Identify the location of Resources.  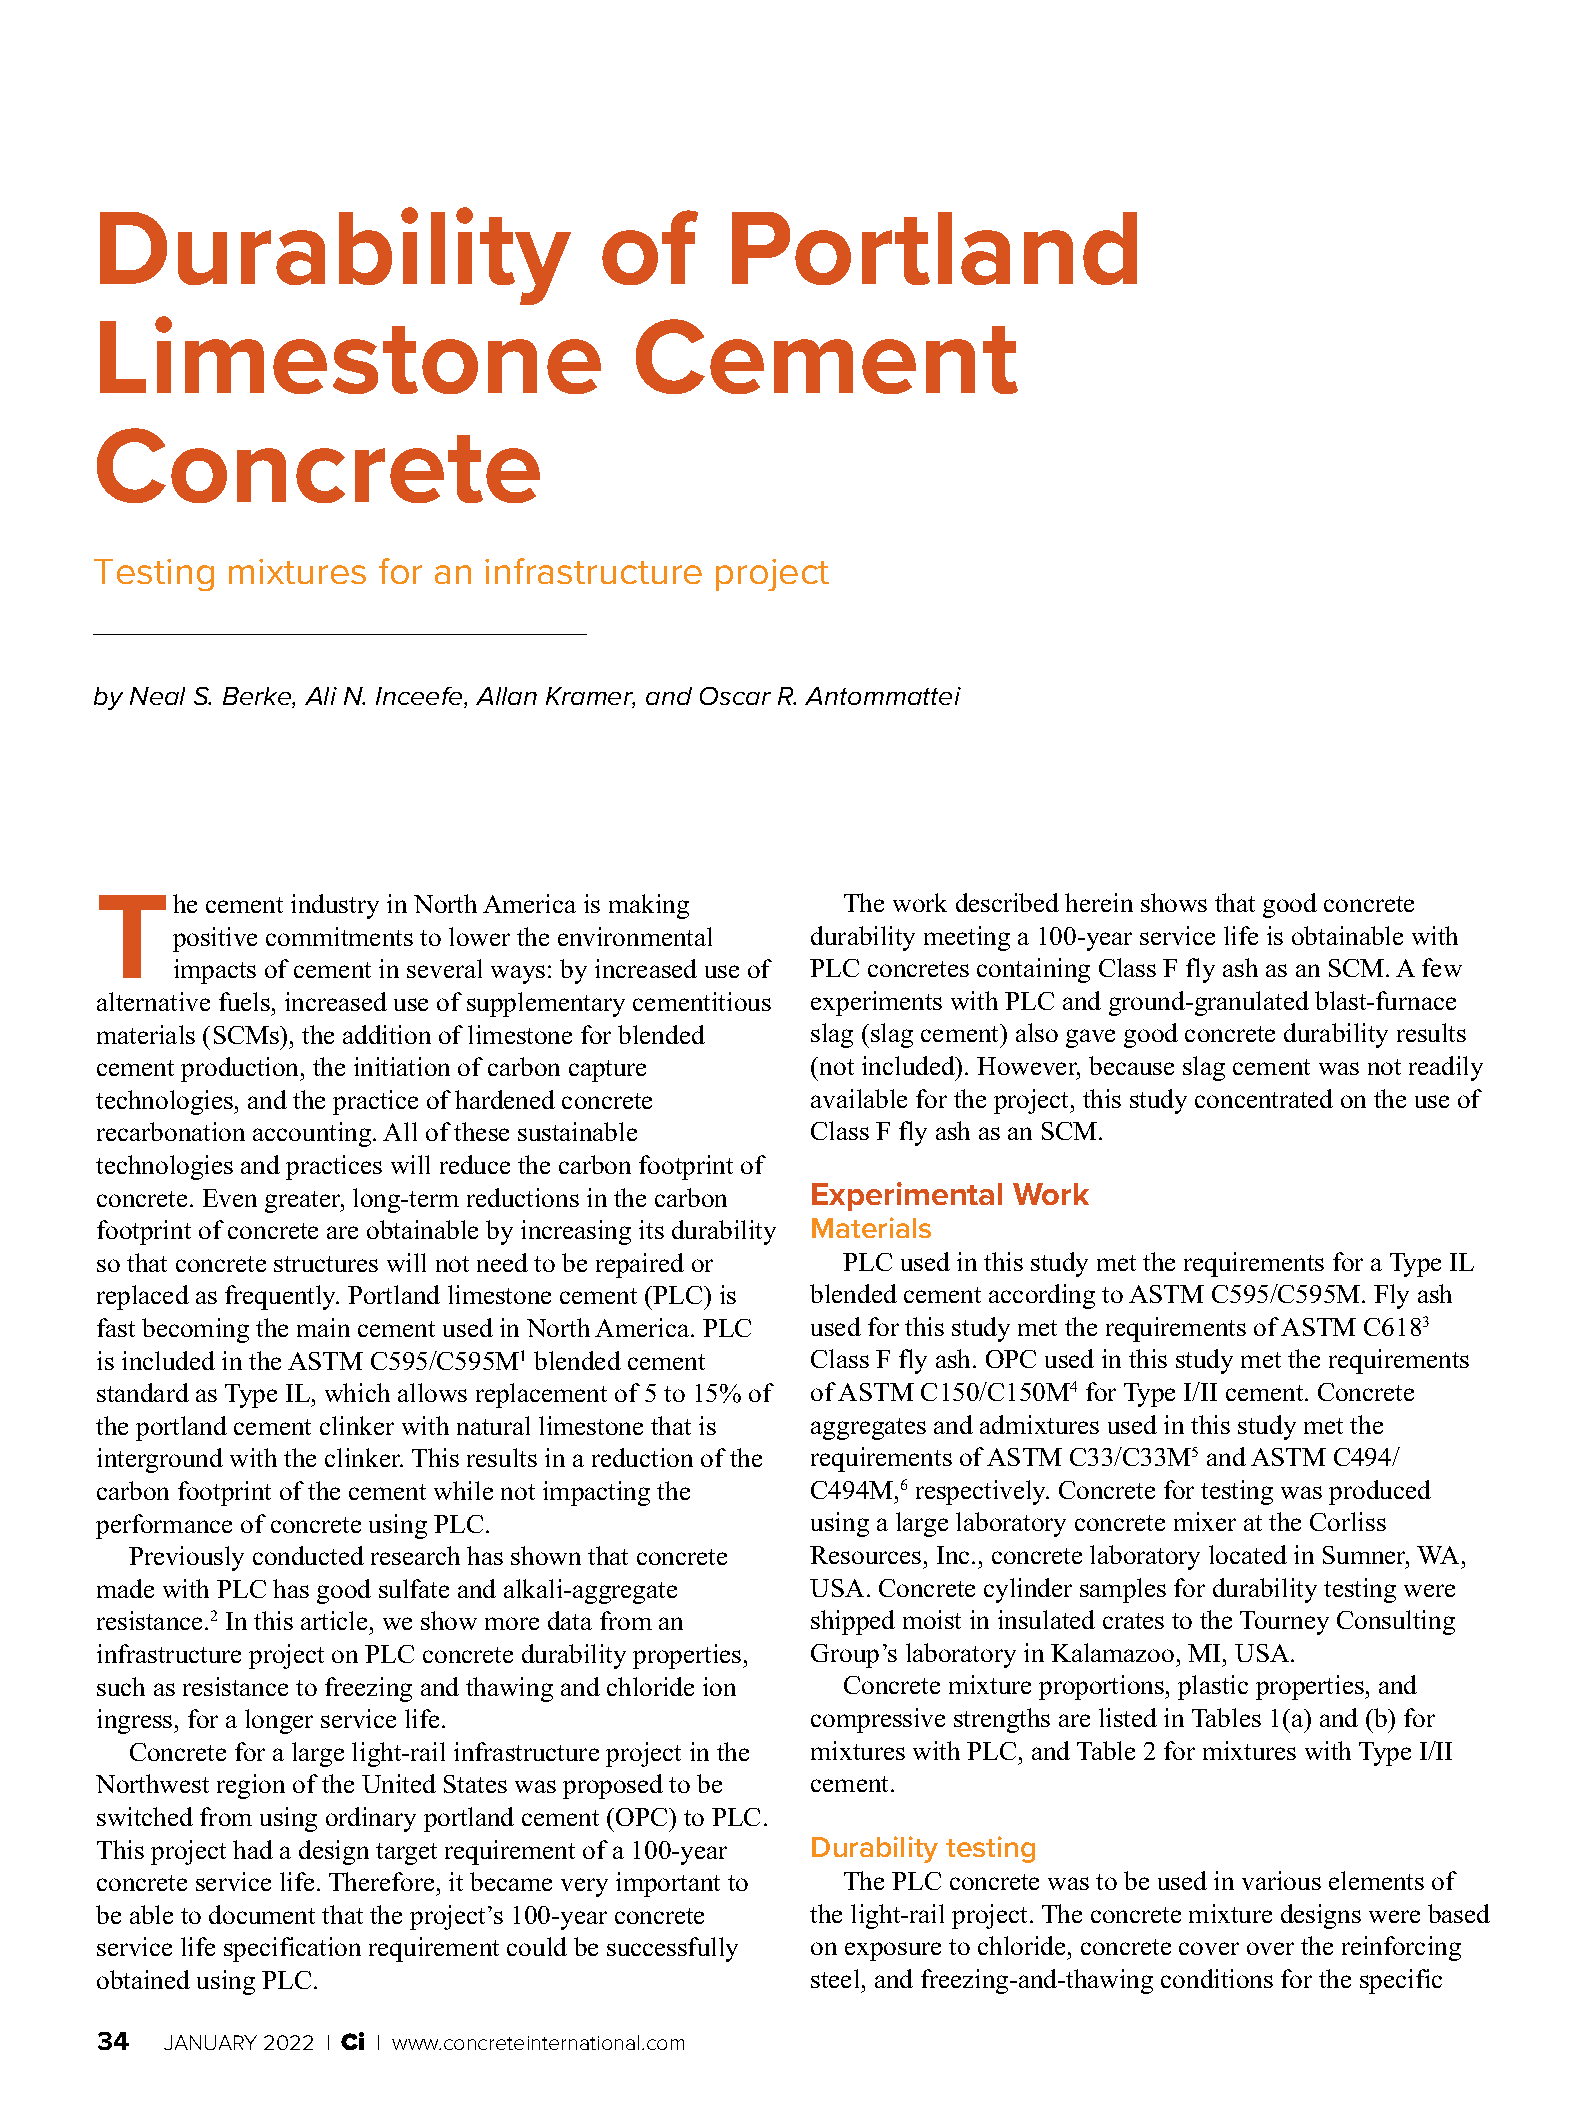
(865, 1555).
